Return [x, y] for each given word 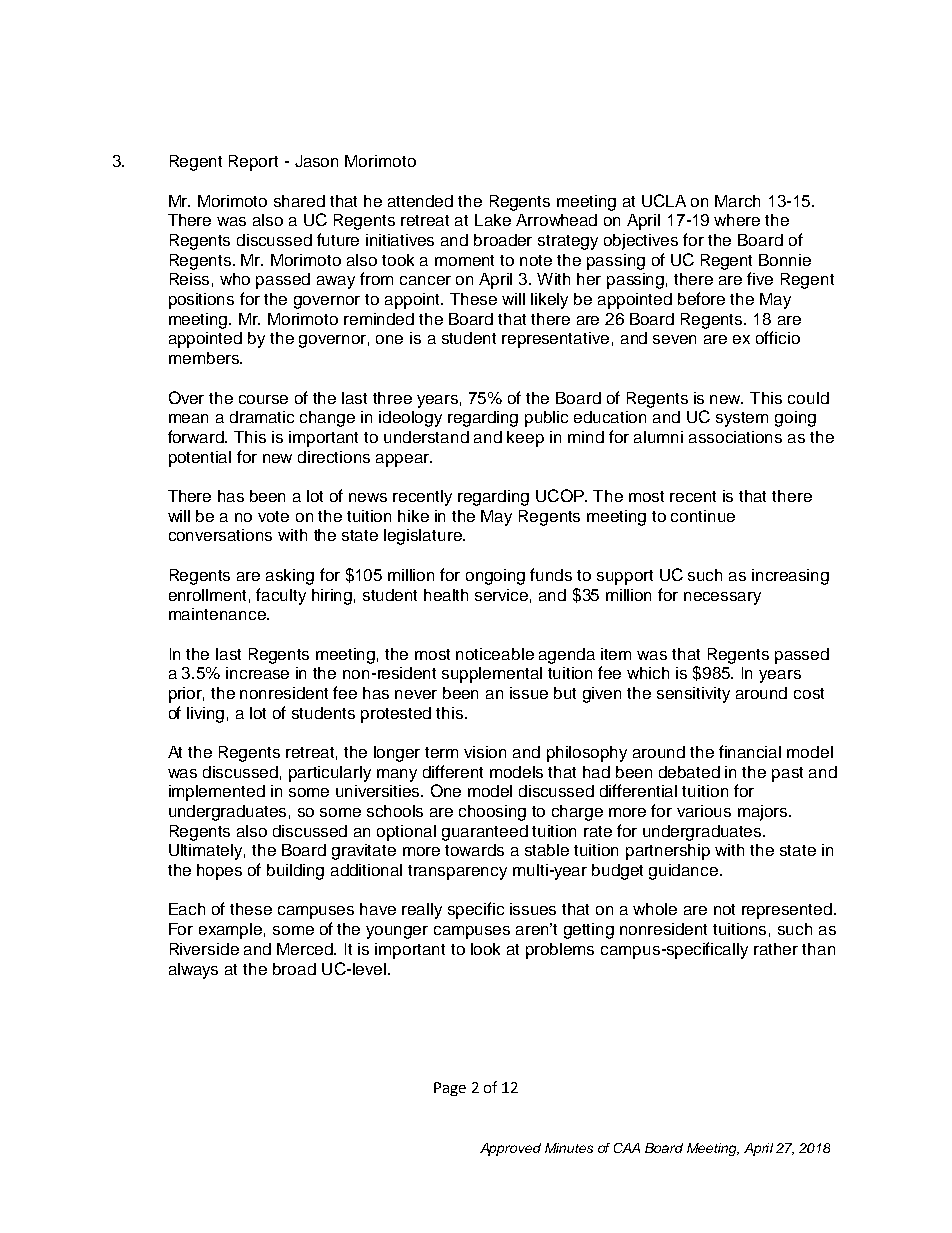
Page [450, 1089]
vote [273, 516]
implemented [217, 793]
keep [525, 439]
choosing [492, 813]
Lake [493, 220]
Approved [510, 1149]
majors [764, 813]
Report [253, 163]
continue [703, 516]
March [737, 201]
